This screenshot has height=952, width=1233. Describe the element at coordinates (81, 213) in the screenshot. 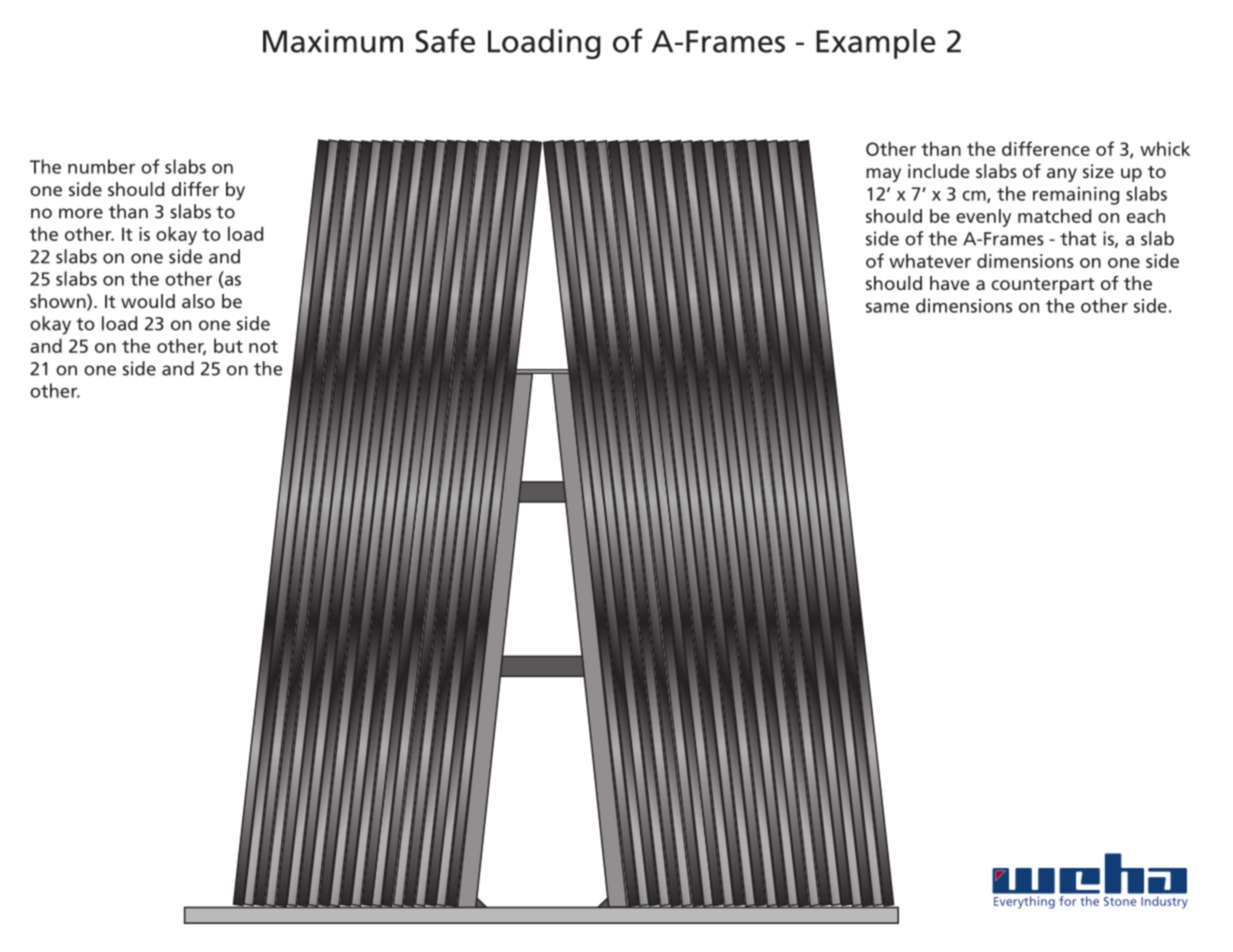

I see `more` at that location.
